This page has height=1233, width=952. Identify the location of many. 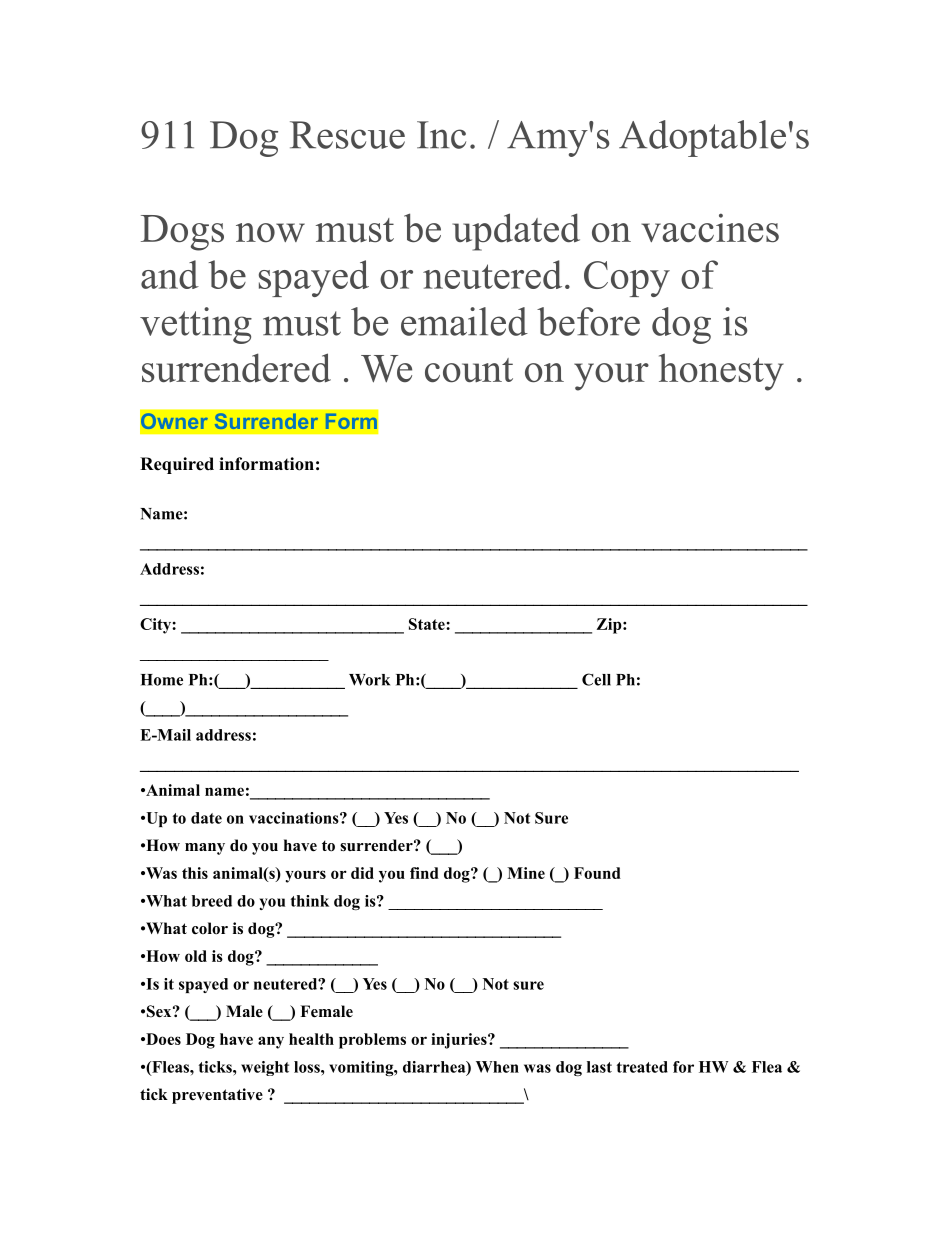
(205, 849).
